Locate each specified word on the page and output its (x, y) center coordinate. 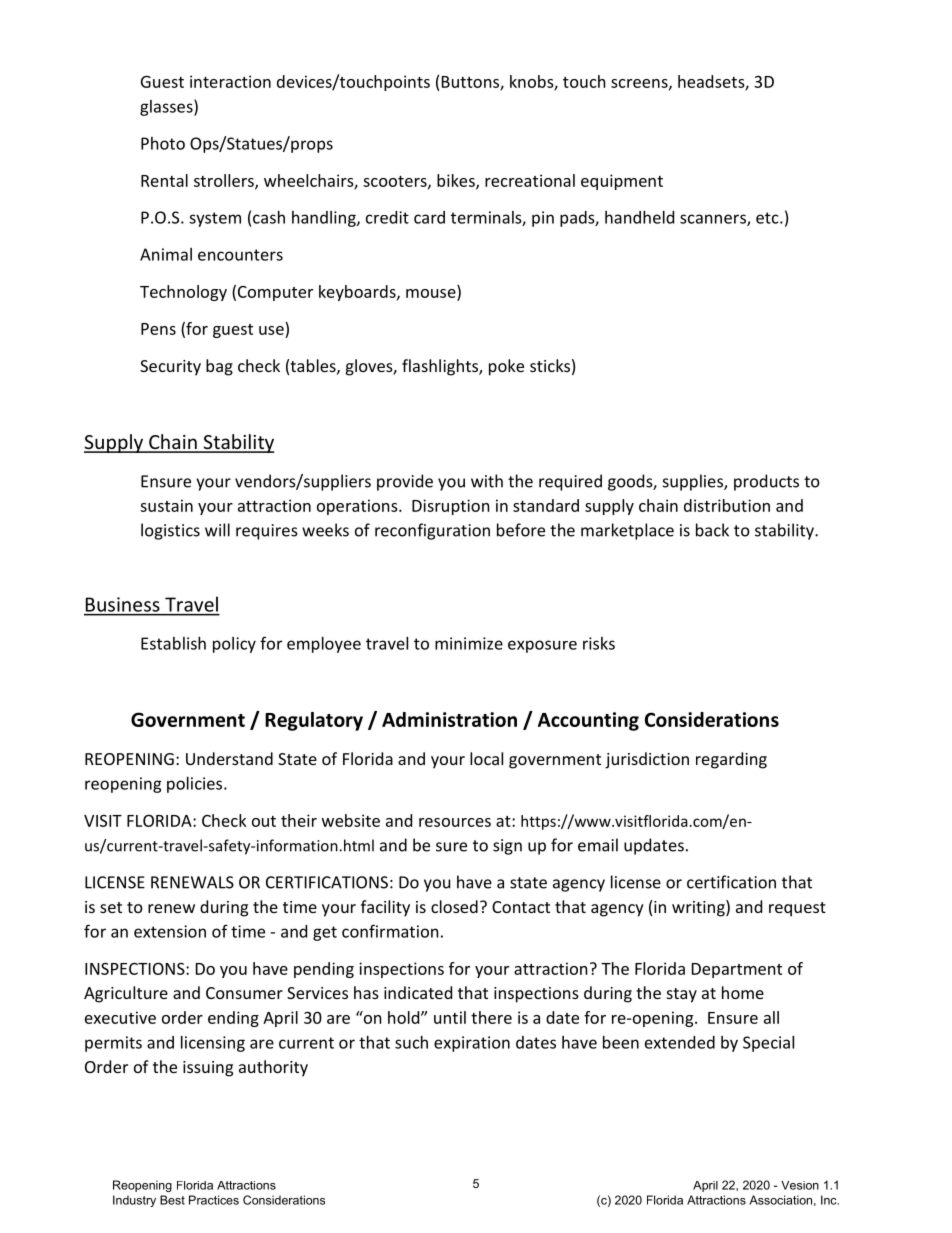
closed (454, 906)
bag (219, 367)
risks (599, 643)
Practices (214, 1200)
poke (506, 367)
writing (699, 908)
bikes (457, 181)
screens (640, 84)
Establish (173, 643)
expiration (472, 1044)
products (766, 482)
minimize (469, 643)
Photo (163, 143)
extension (170, 931)
